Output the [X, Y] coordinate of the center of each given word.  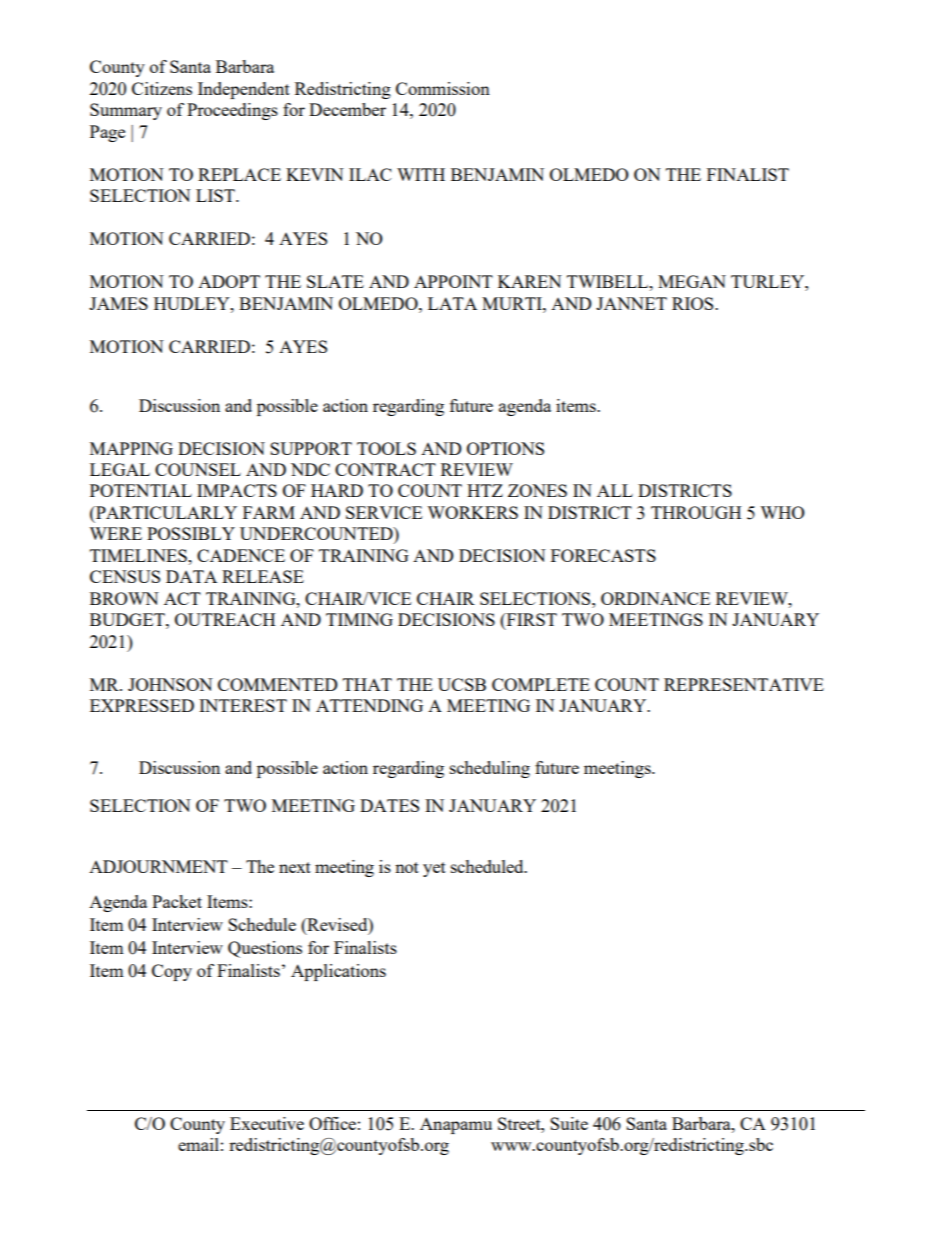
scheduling [490, 769]
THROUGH [696, 512]
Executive [267, 1123]
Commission [443, 88]
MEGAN [692, 281]
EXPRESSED [142, 705]
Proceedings [232, 111]
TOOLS [386, 448]
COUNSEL [198, 469]
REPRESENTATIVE [744, 684]
